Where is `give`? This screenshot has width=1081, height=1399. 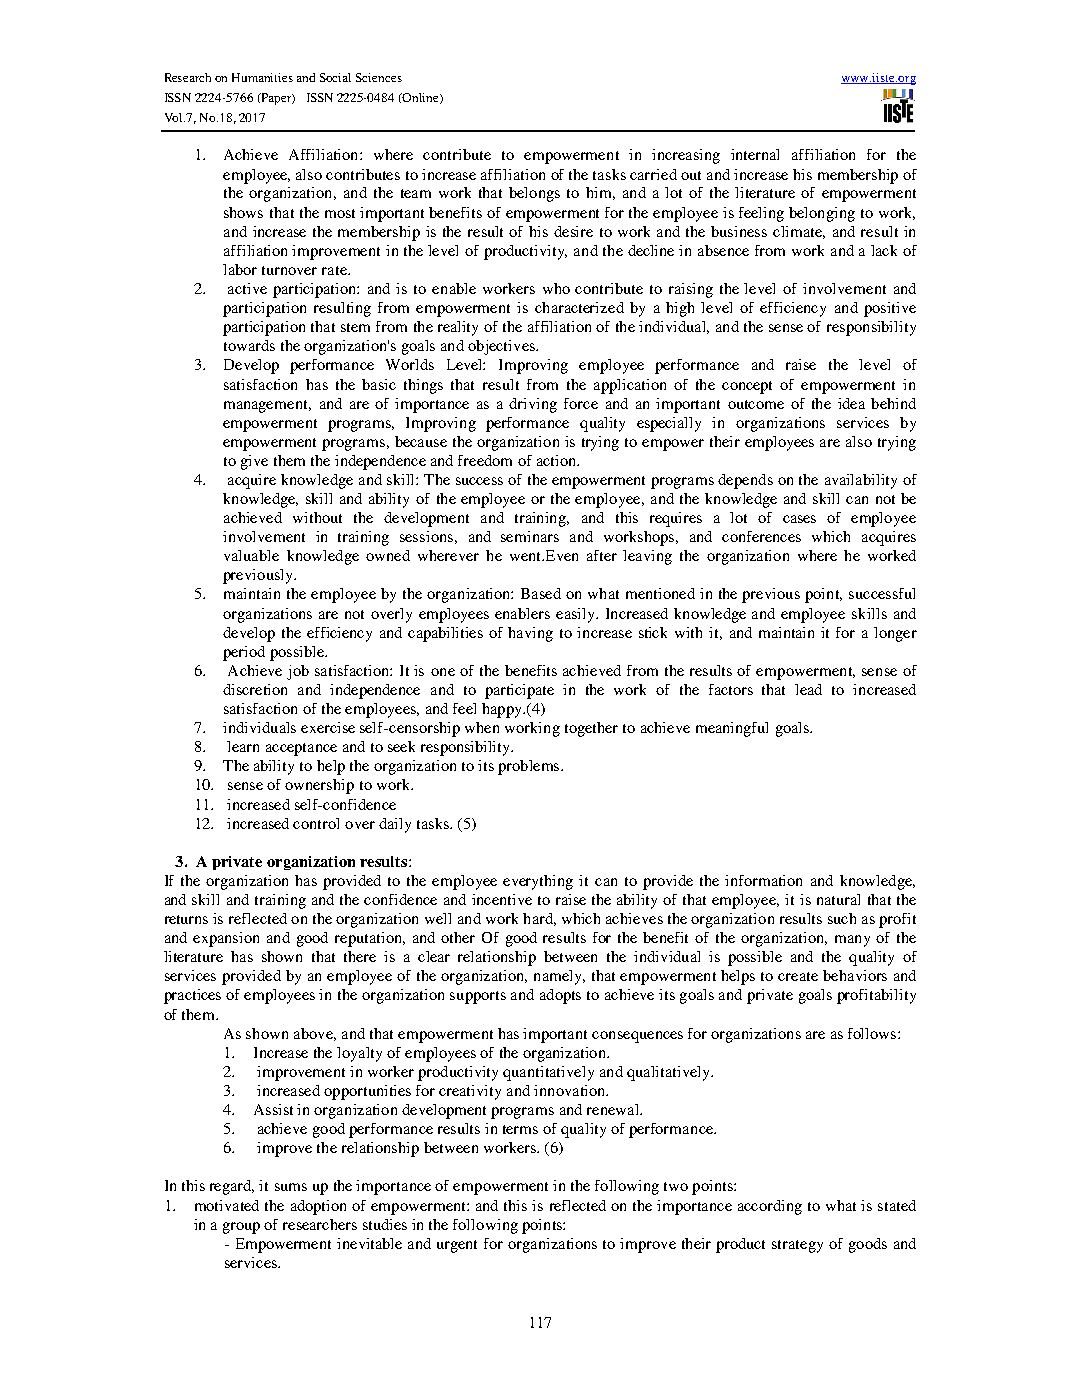 give is located at coordinates (254, 462).
